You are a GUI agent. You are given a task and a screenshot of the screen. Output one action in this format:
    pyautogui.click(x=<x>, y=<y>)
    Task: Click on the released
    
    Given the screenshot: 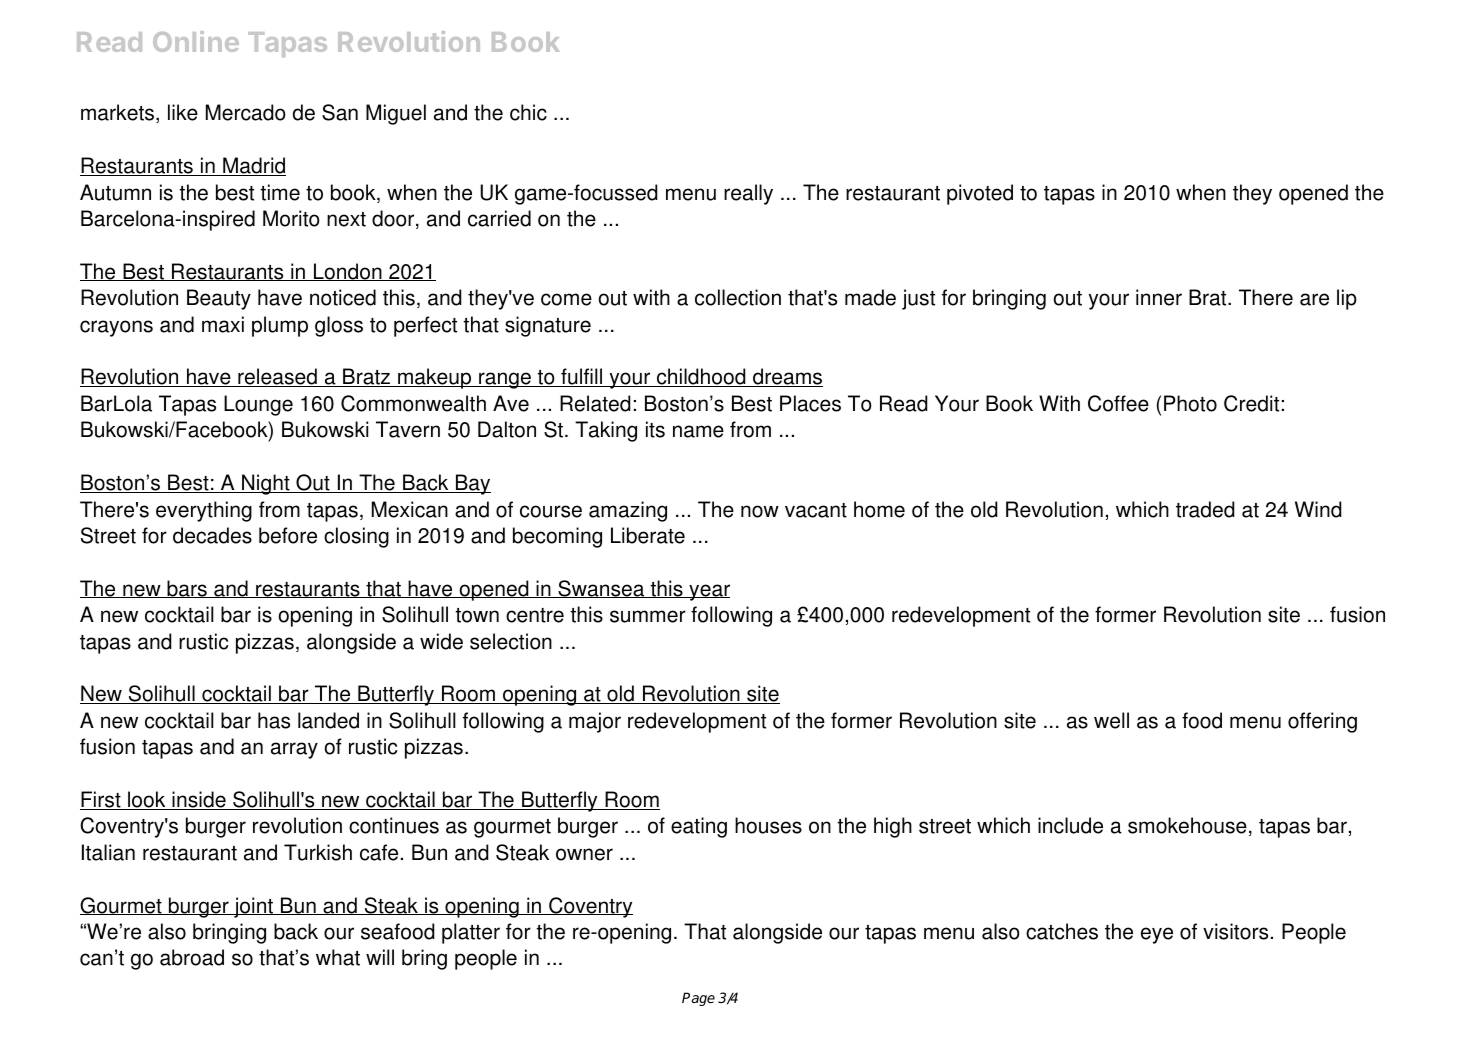 What is the action you would take?
    pyautogui.click(x=277, y=377)
